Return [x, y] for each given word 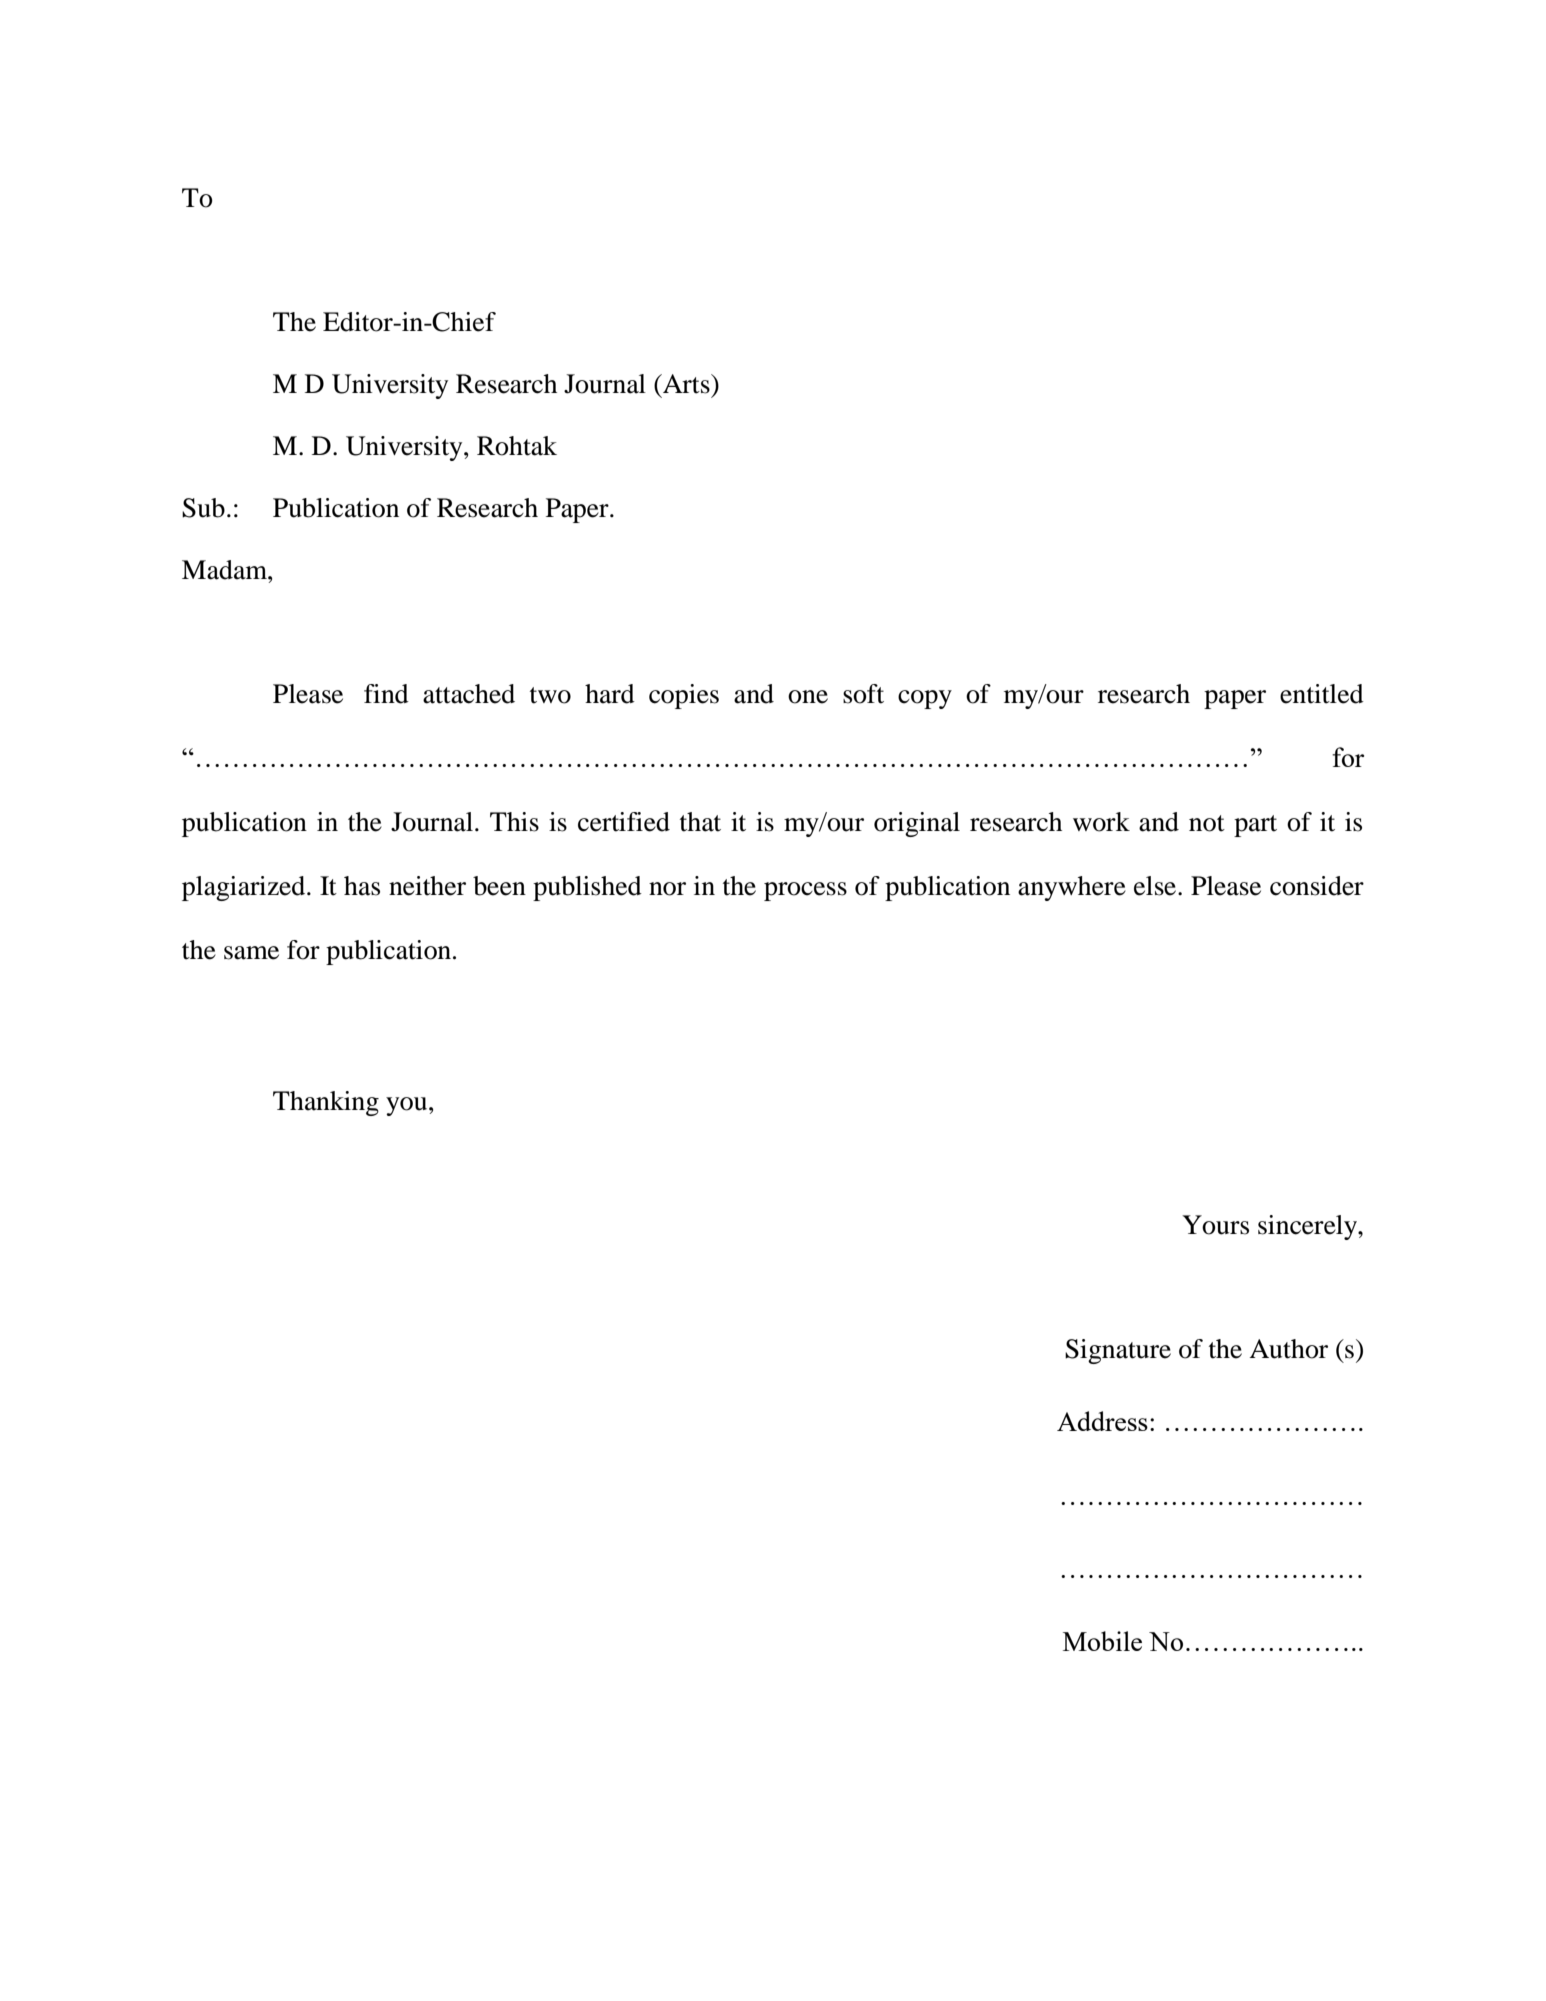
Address [1102, 1421]
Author [1288, 1349]
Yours [1215, 1225]
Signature [1118, 1351]
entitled [1322, 694]
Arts [686, 384]
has [362, 886]
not [1207, 823]
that [700, 822]
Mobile [1102, 1641]
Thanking [326, 1103]
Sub [203, 508]
